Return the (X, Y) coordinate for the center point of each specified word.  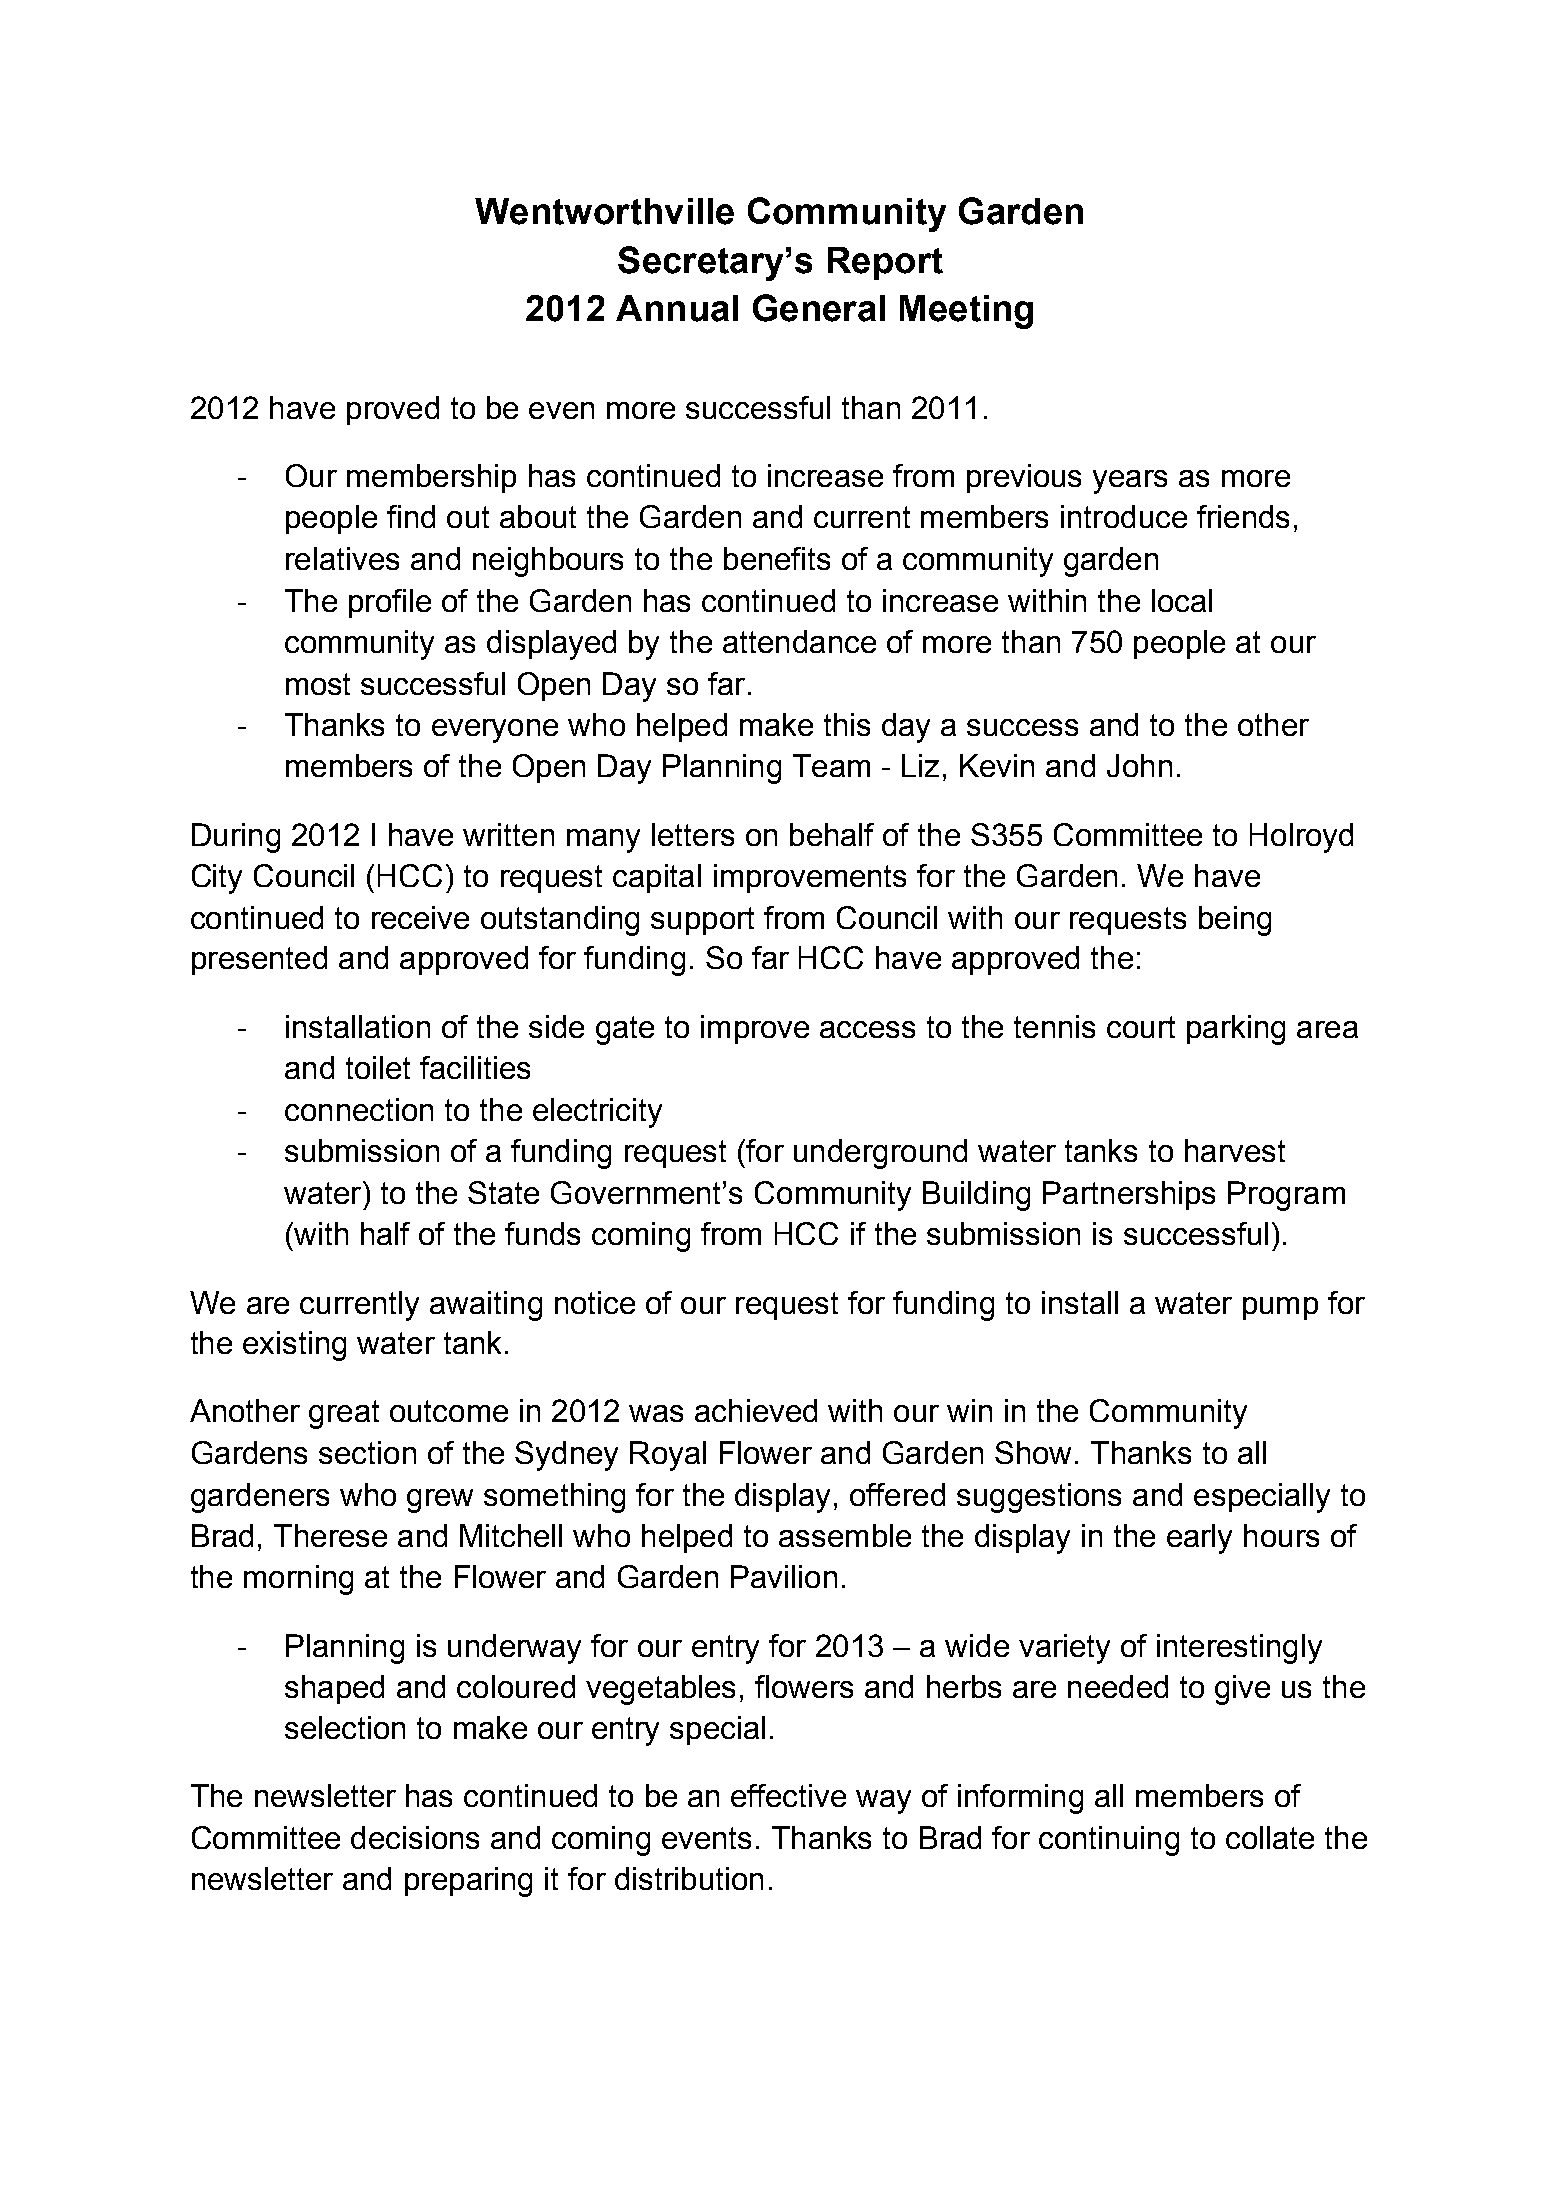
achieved (756, 1410)
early (1199, 1539)
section (367, 1452)
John (1139, 765)
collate (1270, 1837)
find (411, 516)
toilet (378, 1067)
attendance (799, 641)
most (318, 684)
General (819, 308)
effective (788, 1795)
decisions (415, 1837)
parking (1236, 1030)
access (867, 1029)
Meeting (966, 312)
